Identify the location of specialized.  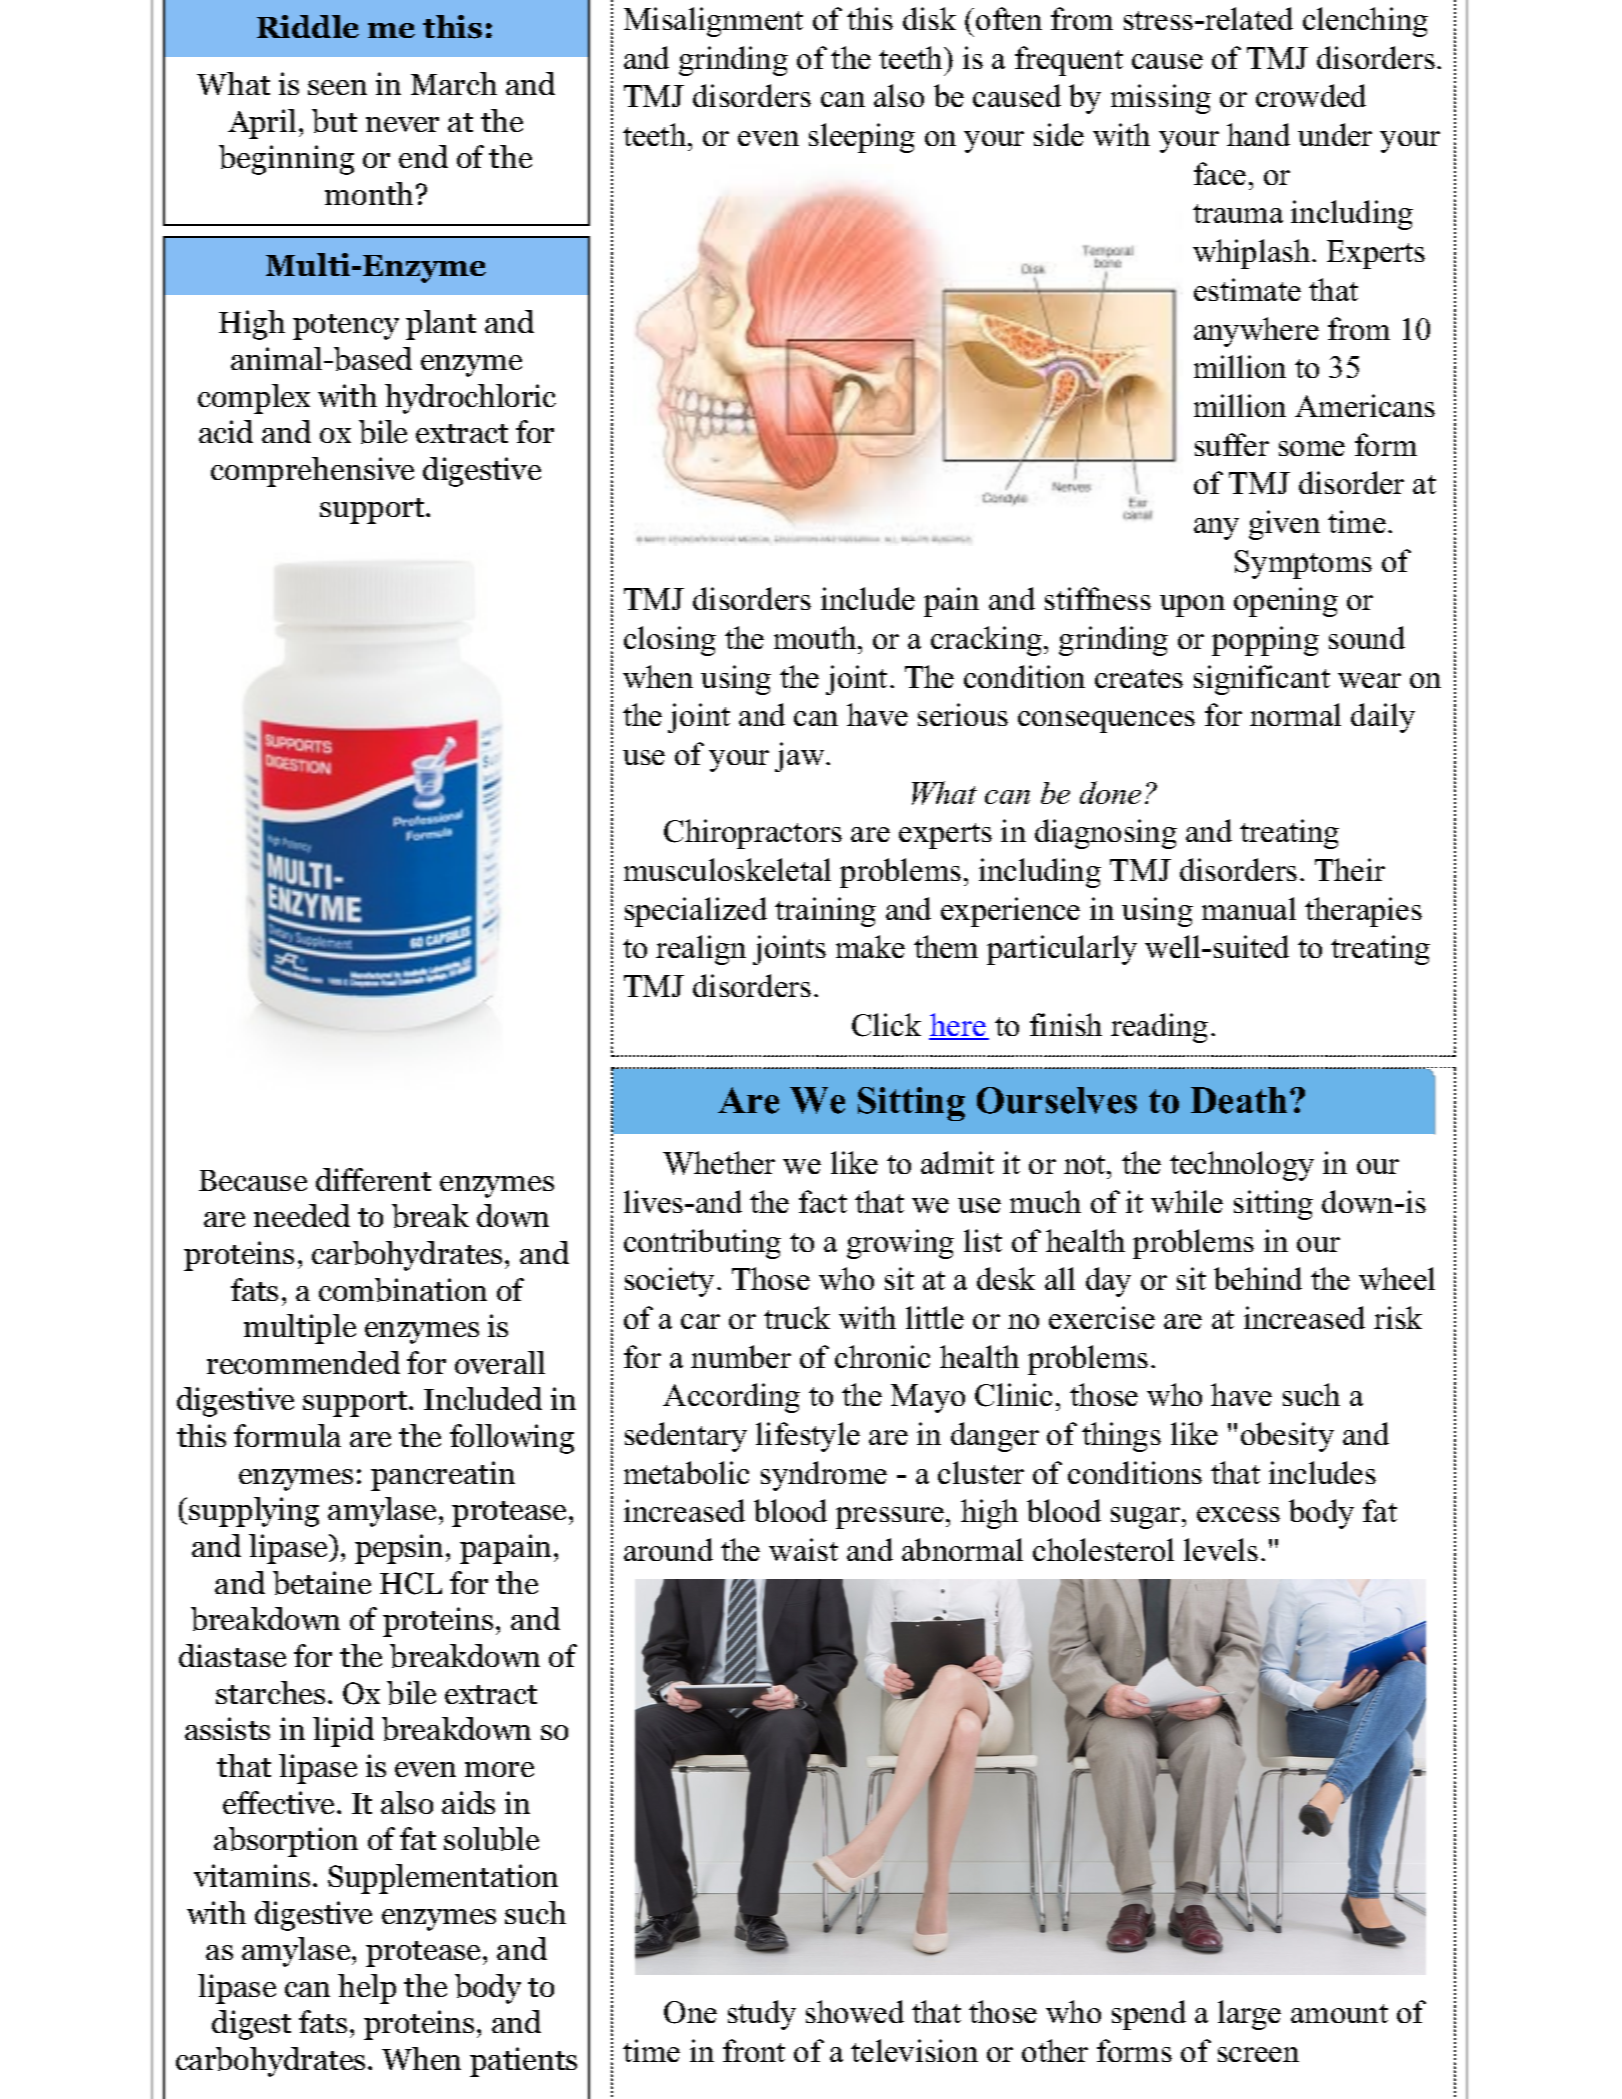
(696, 912).
